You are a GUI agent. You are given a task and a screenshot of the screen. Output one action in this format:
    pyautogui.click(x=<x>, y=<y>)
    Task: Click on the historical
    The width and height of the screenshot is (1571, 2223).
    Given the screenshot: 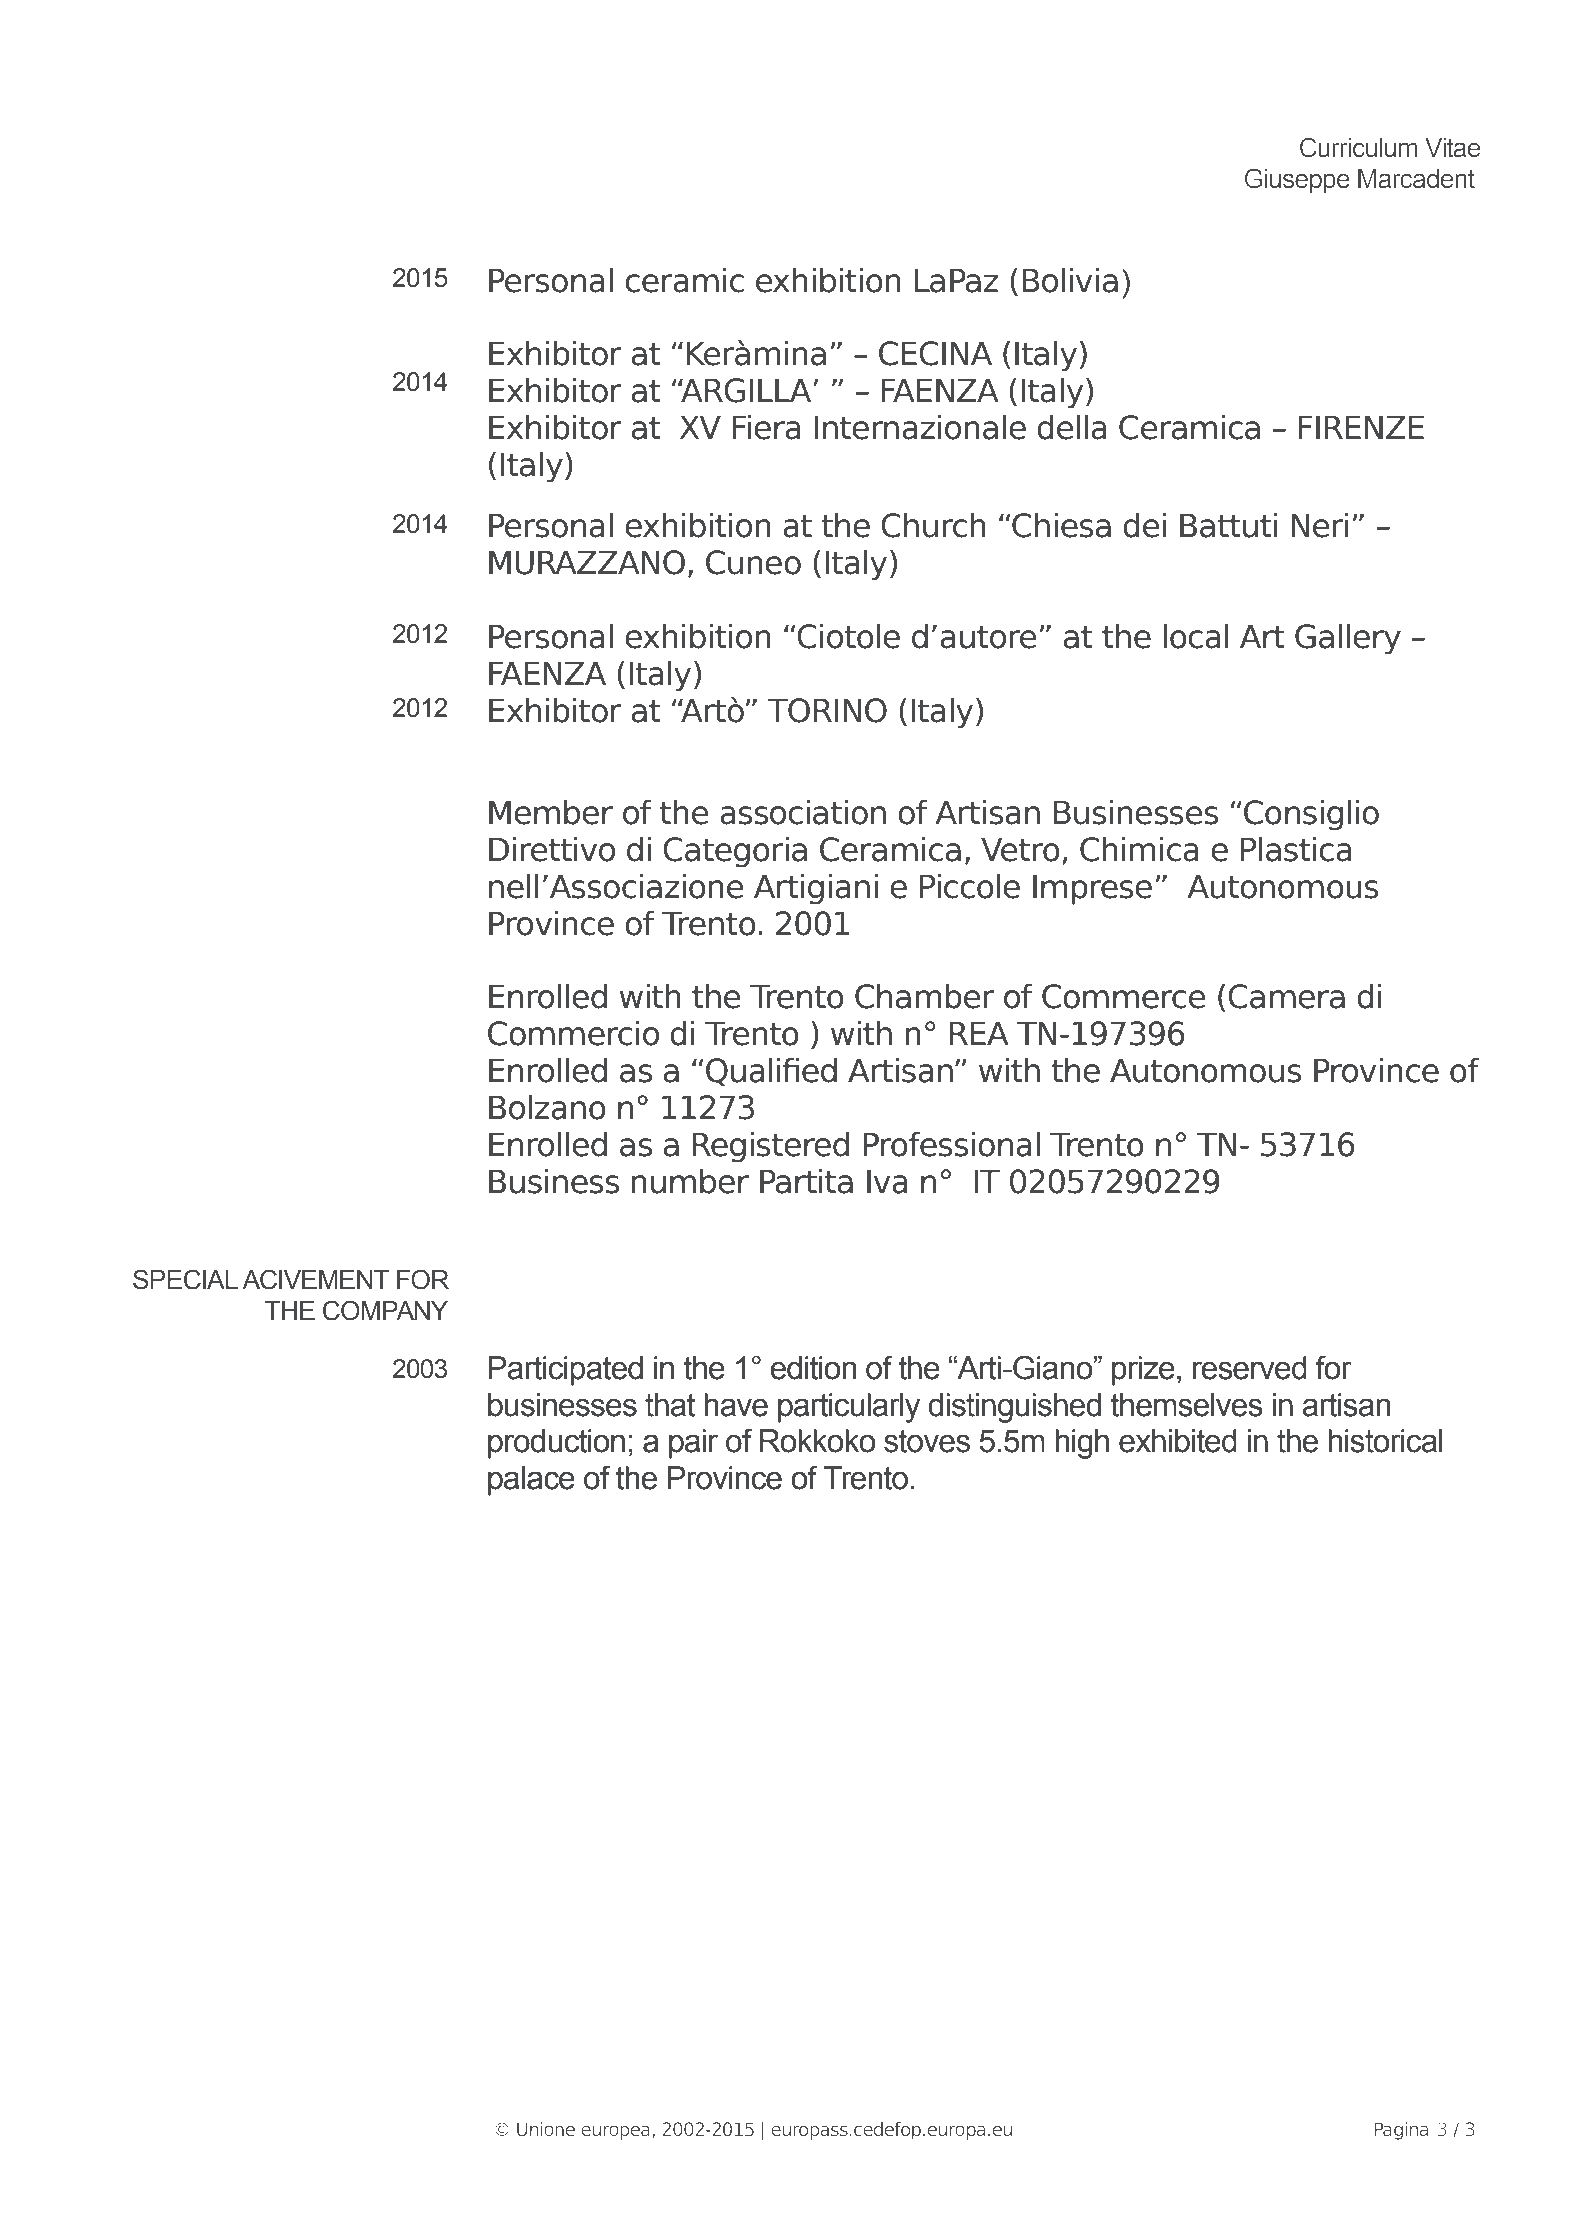 What is the action you would take?
    pyautogui.click(x=1385, y=1441)
